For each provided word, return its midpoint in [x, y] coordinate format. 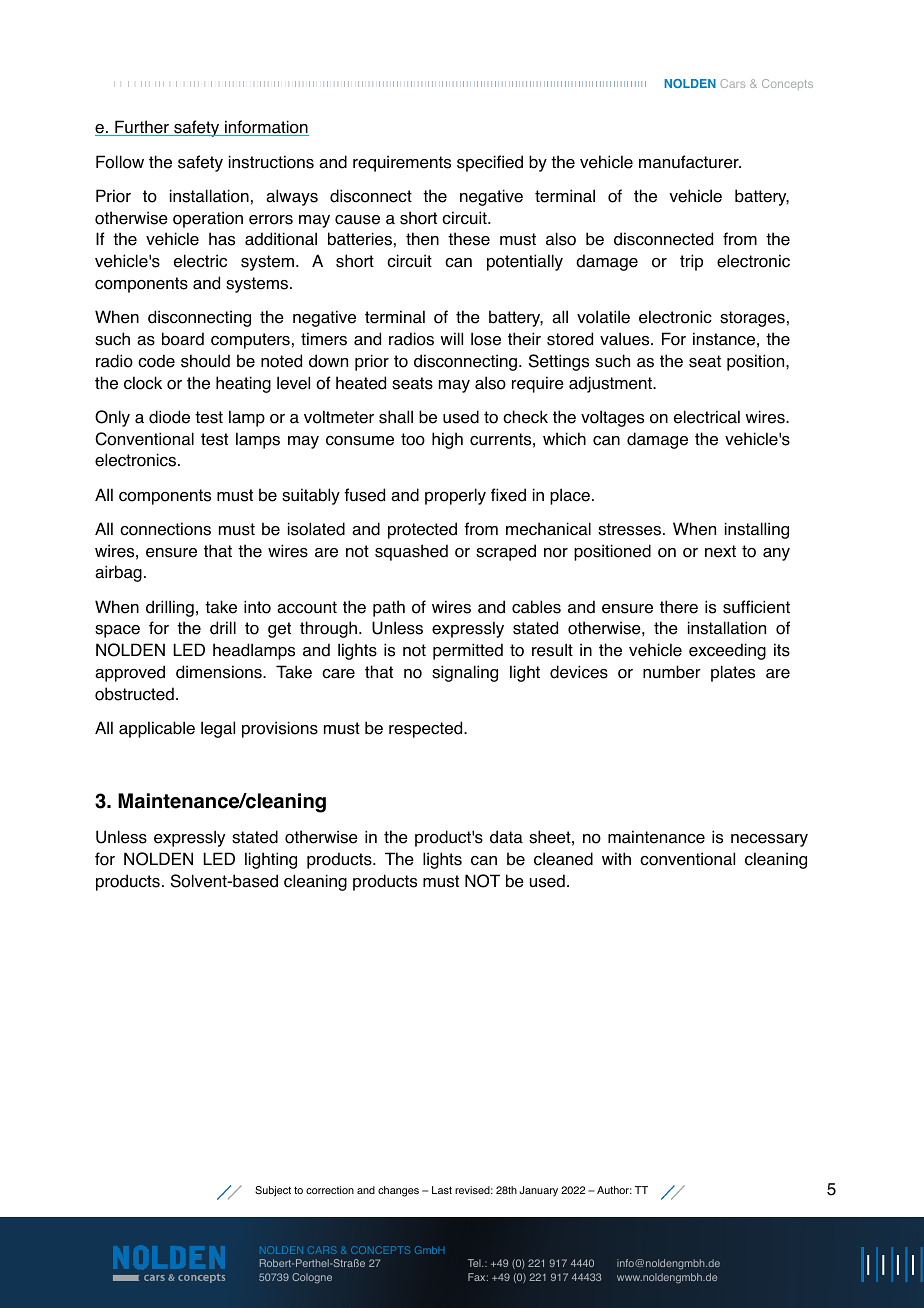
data [506, 837]
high [447, 440]
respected [427, 729]
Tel [475, 1263]
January [538, 1191]
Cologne [312, 1278]
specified [490, 163]
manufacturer [690, 162]
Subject [273, 1191]
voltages [612, 418]
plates [733, 673]
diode [169, 417]
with [616, 858]
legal [218, 729]
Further [142, 128]
